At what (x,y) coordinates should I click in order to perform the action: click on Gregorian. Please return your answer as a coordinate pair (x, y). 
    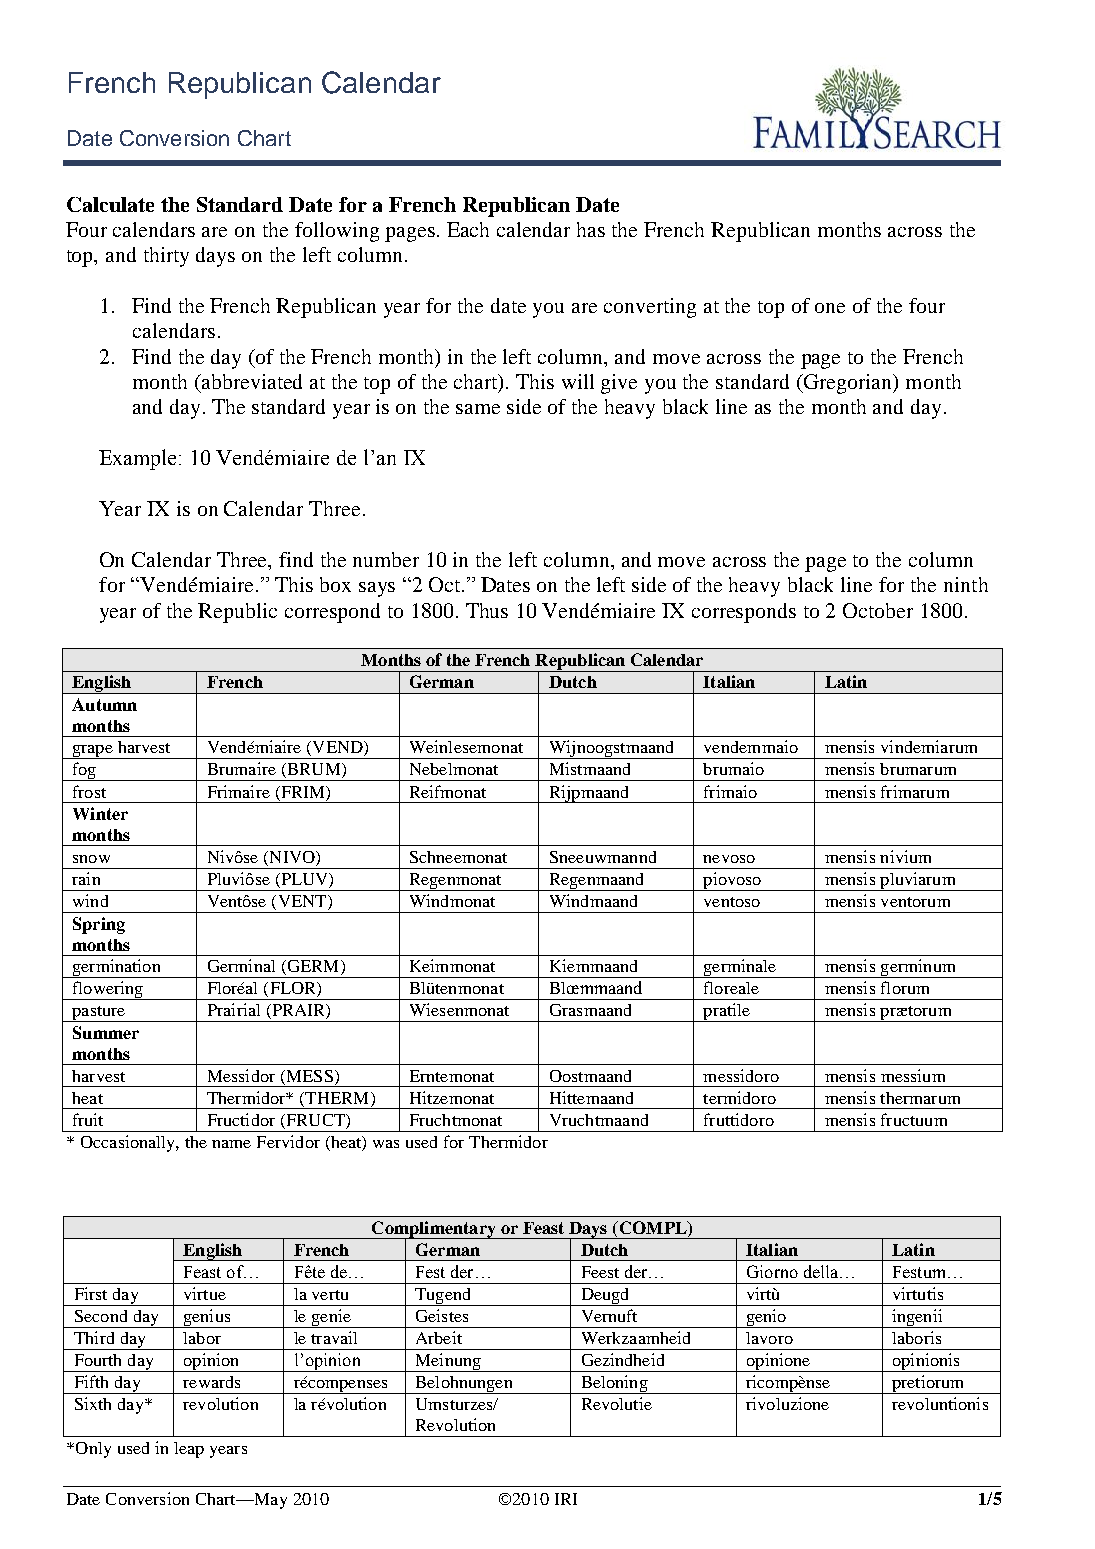
    Looking at the image, I should click on (848, 384).
